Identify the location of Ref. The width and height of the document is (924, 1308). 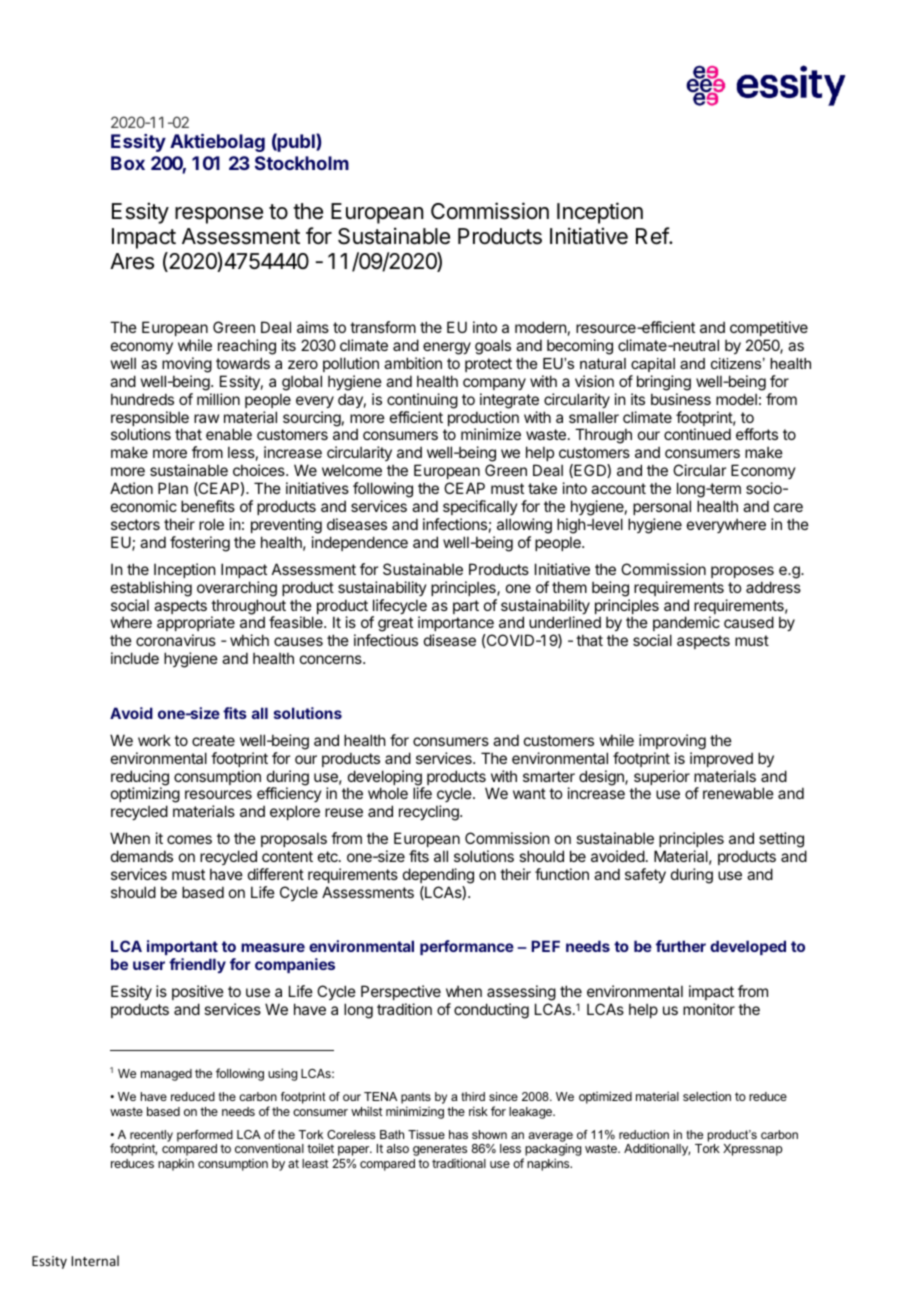
(653, 236).
